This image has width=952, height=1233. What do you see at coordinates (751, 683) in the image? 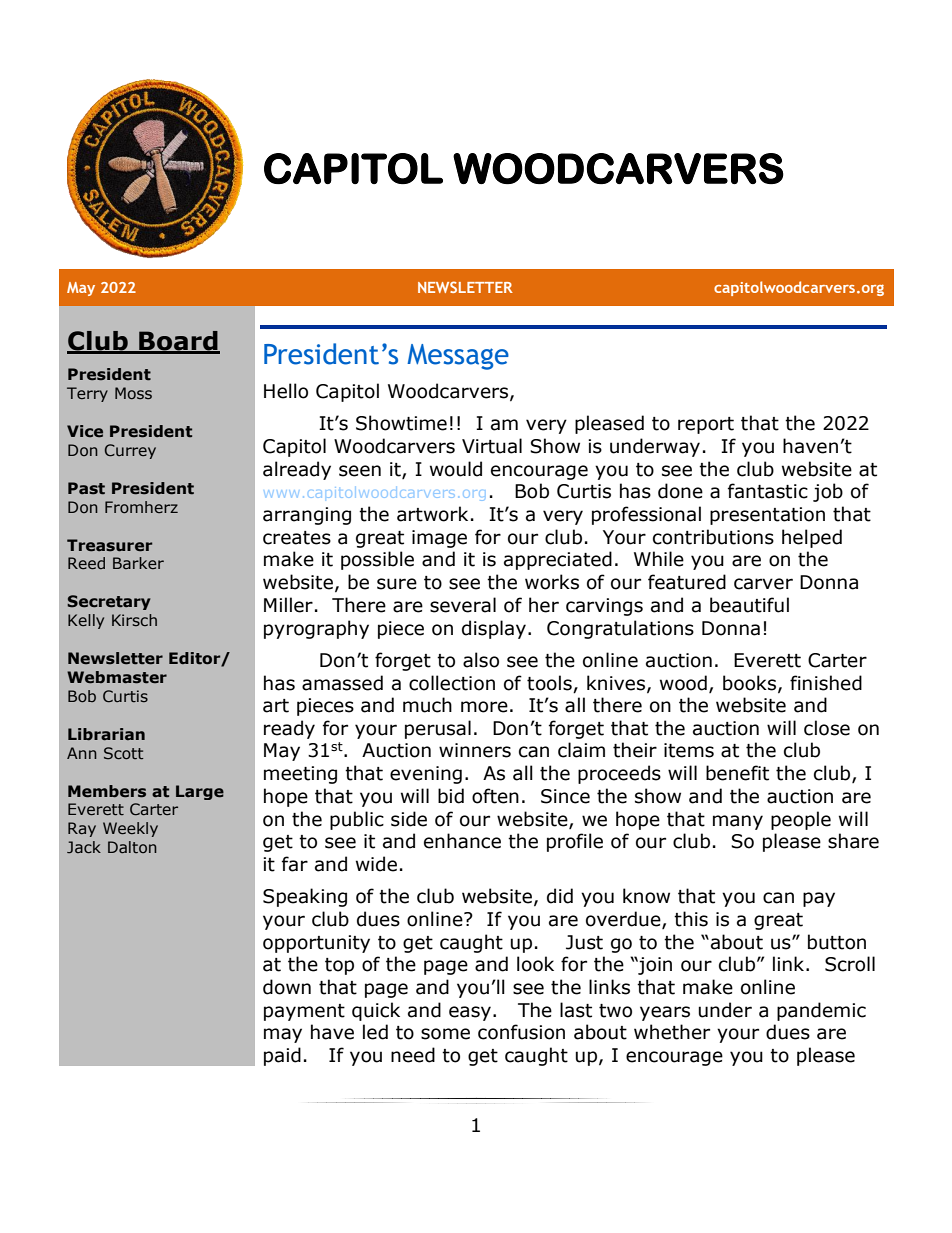
I see `books` at bounding box center [751, 683].
